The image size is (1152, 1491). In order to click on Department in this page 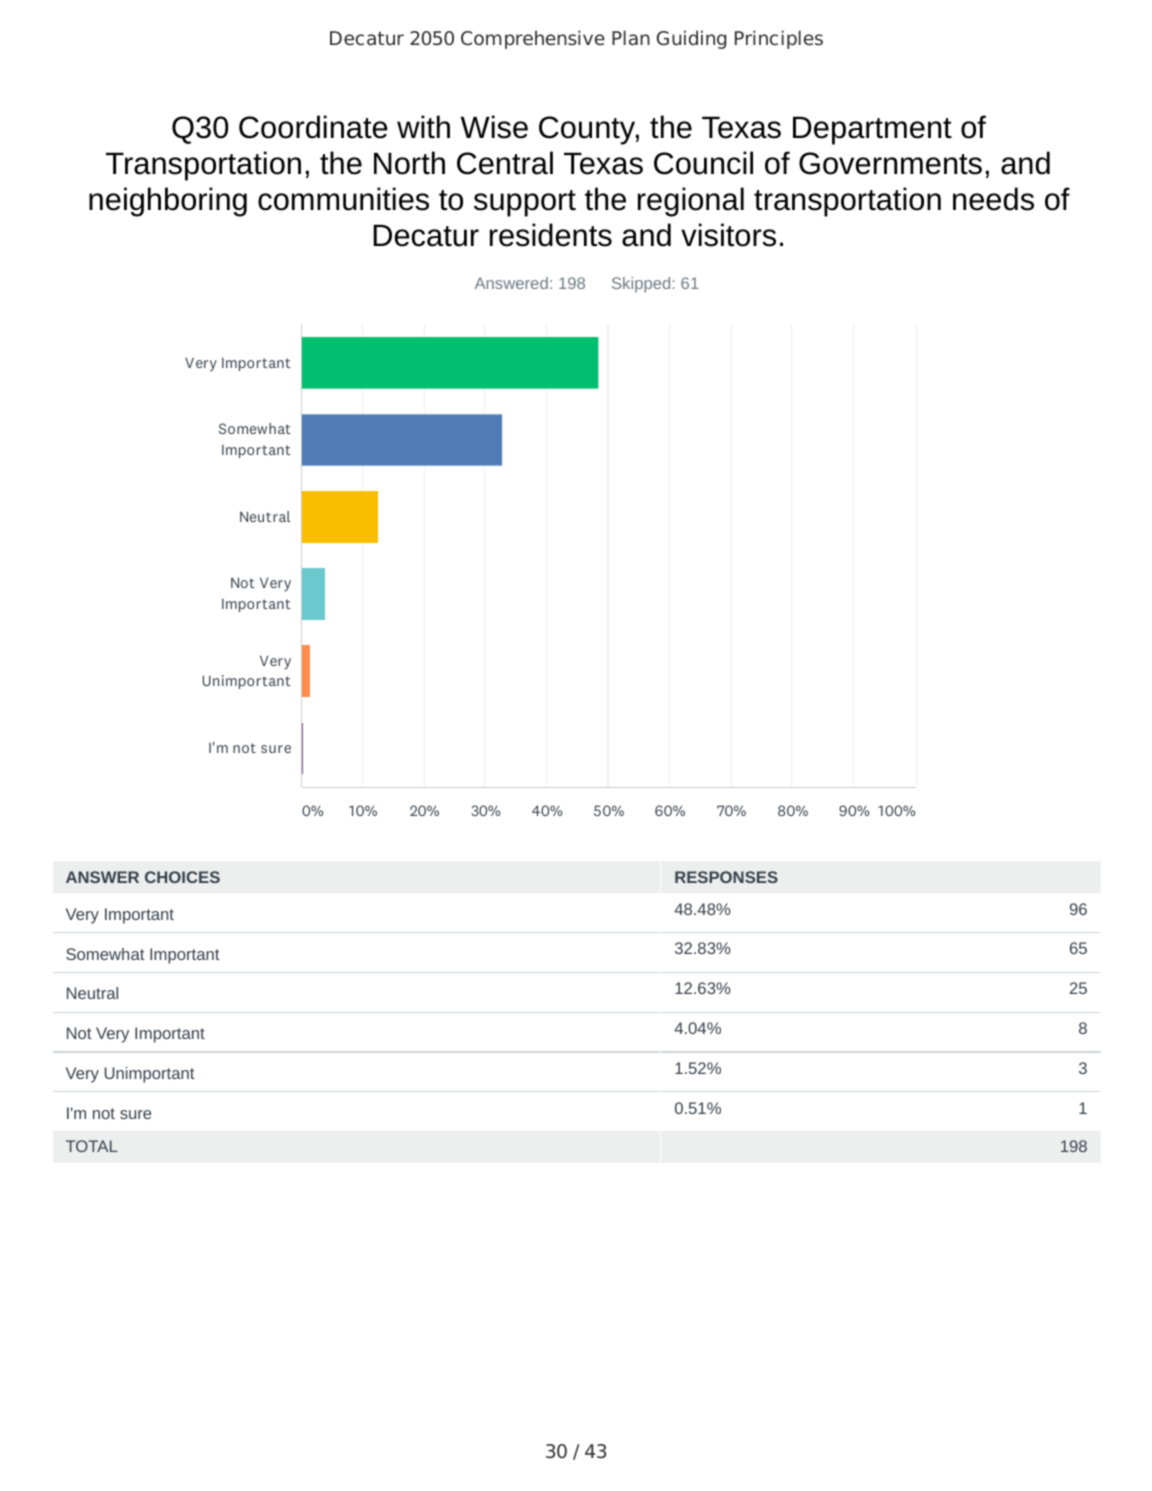, I will do `click(872, 130)`.
